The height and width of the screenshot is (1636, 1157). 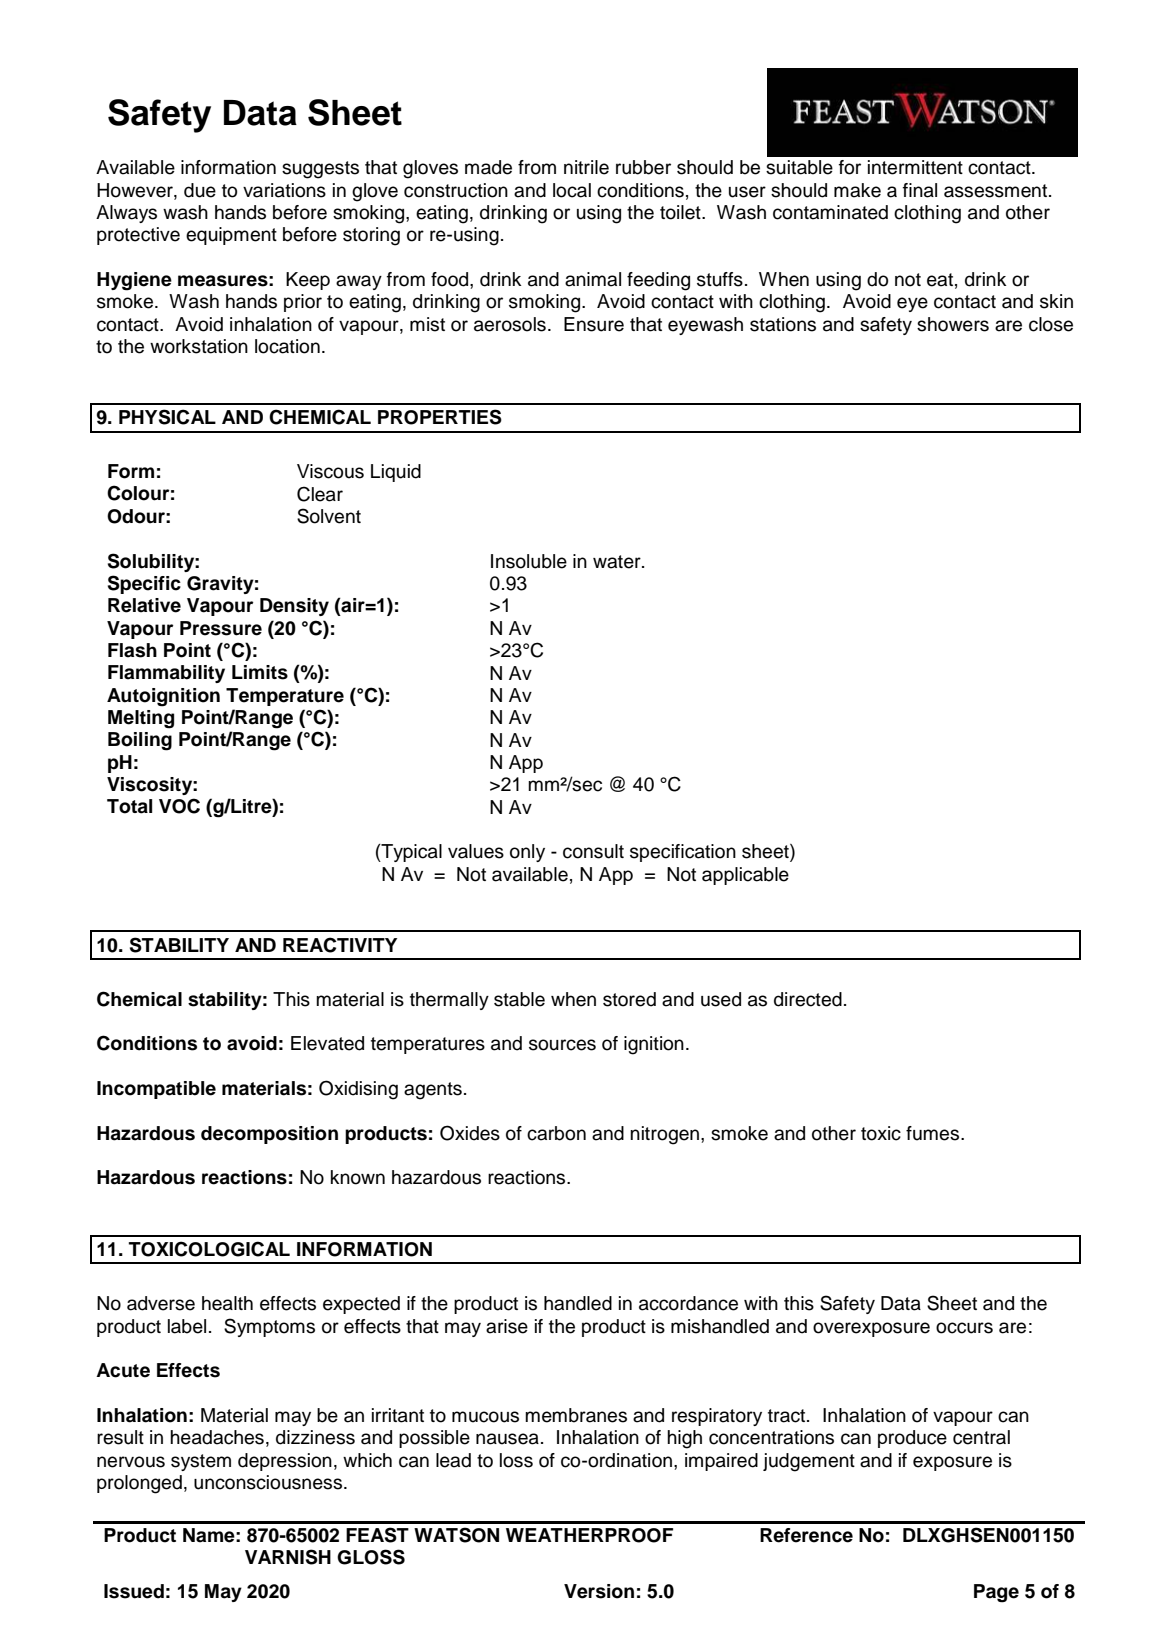 What do you see at coordinates (996, 1593) in the screenshot?
I see `Page` at bounding box center [996, 1593].
